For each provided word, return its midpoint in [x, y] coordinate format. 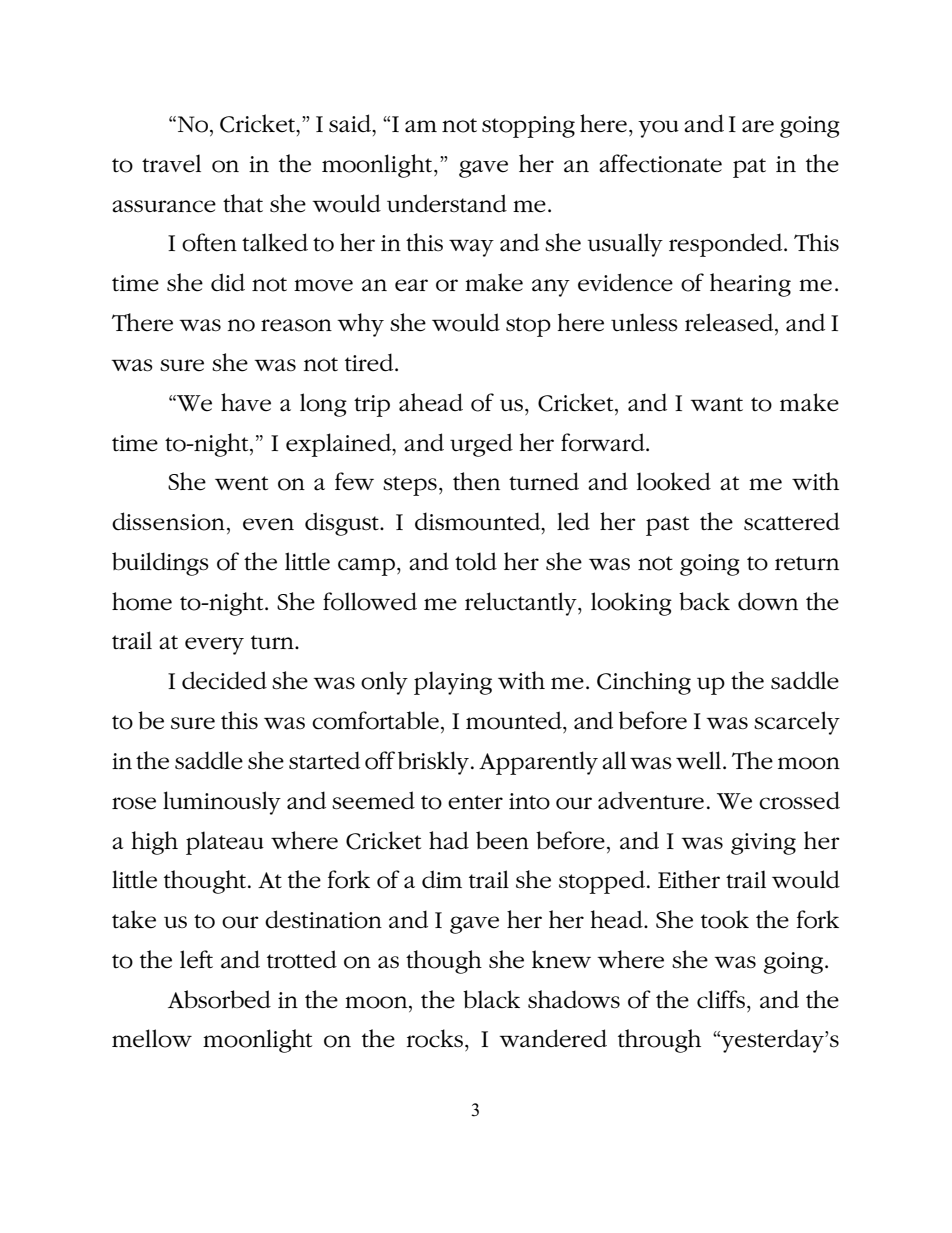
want [716, 404]
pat [749, 168]
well [700, 760]
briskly [435, 763]
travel [171, 163]
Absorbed [219, 999]
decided [224, 680]
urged [481, 445]
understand [447, 203]
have [246, 402]
